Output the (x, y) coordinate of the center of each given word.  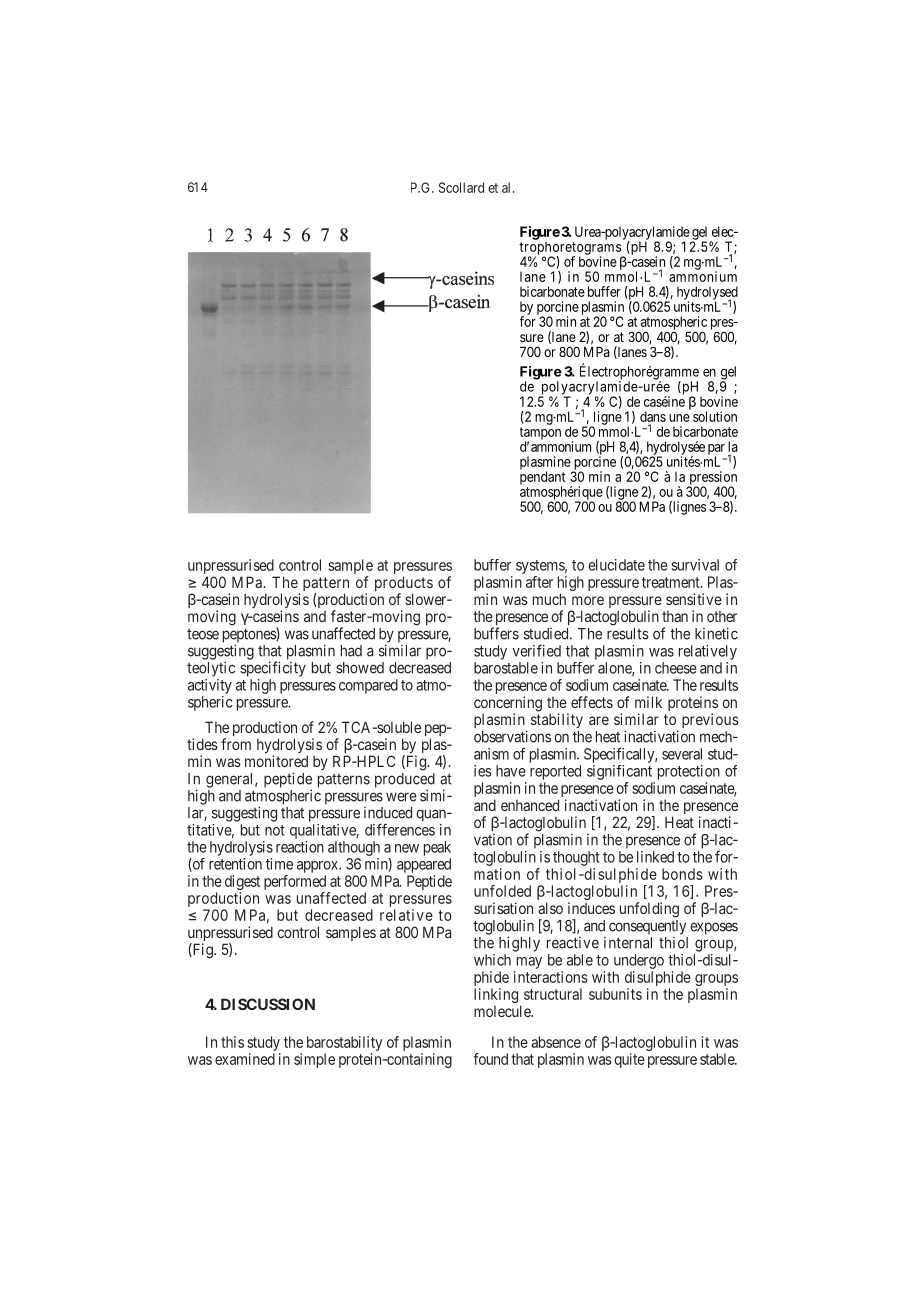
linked (655, 857)
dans (653, 416)
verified (536, 650)
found (490, 1059)
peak (437, 848)
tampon (540, 434)
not (275, 830)
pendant (542, 479)
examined (245, 1059)
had (351, 651)
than (675, 616)
